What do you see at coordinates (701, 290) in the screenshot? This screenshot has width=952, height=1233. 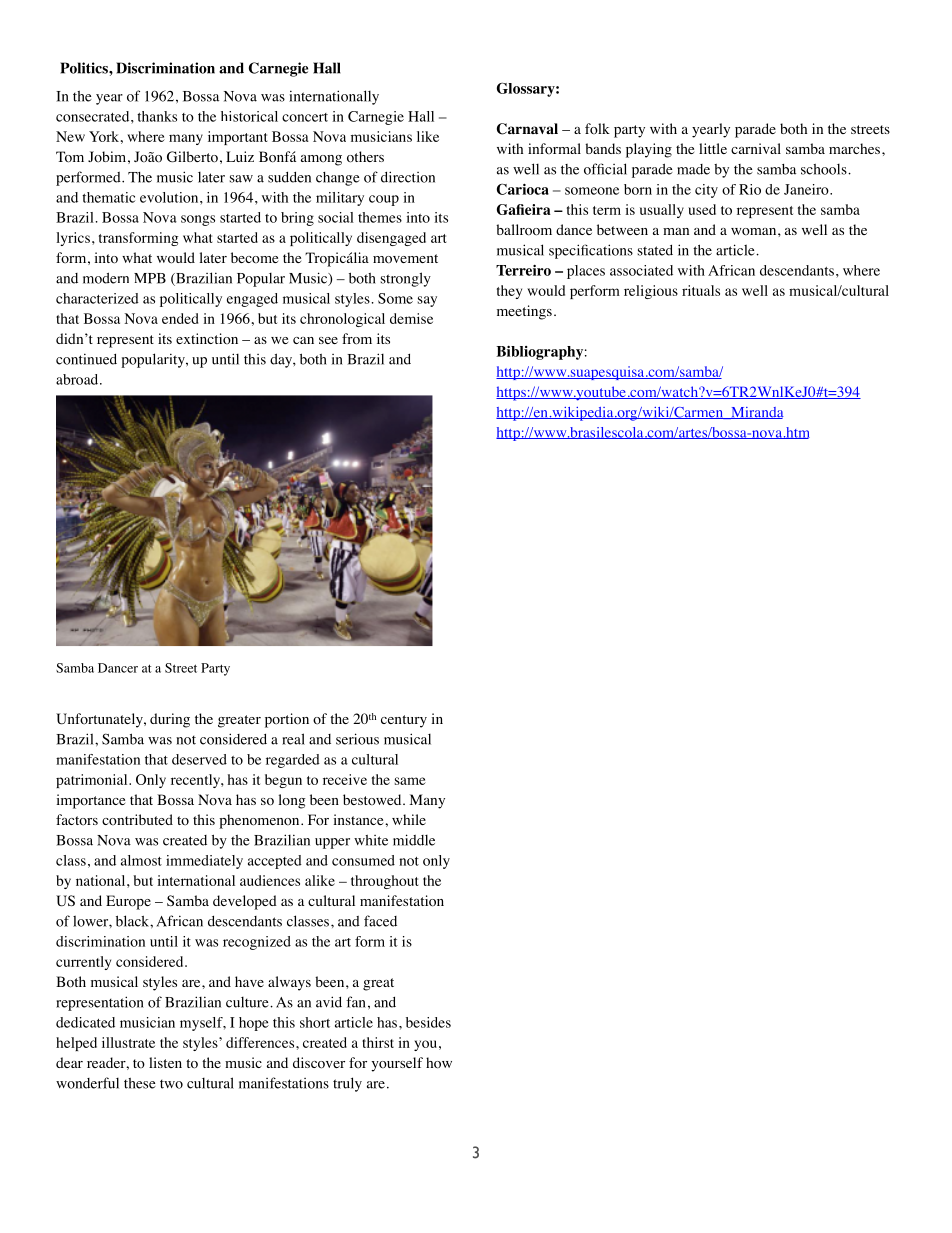 I see `rituals` at bounding box center [701, 290].
